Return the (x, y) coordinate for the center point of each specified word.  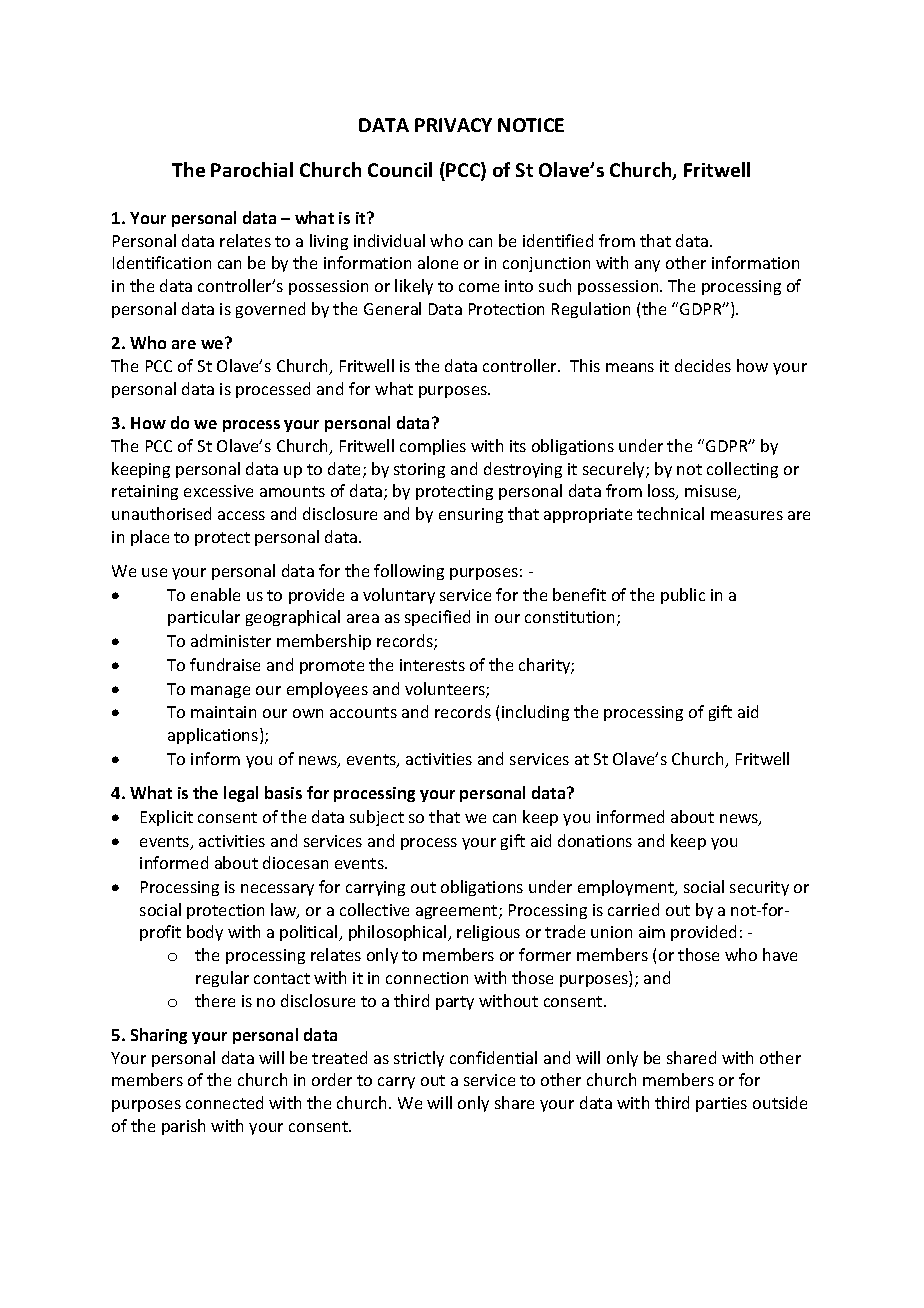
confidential (493, 1057)
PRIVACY (453, 125)
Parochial (252, 169)
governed (270, 310)
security (759, 888)
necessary (277, 890)
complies (433, 447)
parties (721, 1104)
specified (437, 618)
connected (224, 1102)
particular (204, 618)
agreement (458, 912)
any (647, 266)
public (683, 596)
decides (703, 365)
